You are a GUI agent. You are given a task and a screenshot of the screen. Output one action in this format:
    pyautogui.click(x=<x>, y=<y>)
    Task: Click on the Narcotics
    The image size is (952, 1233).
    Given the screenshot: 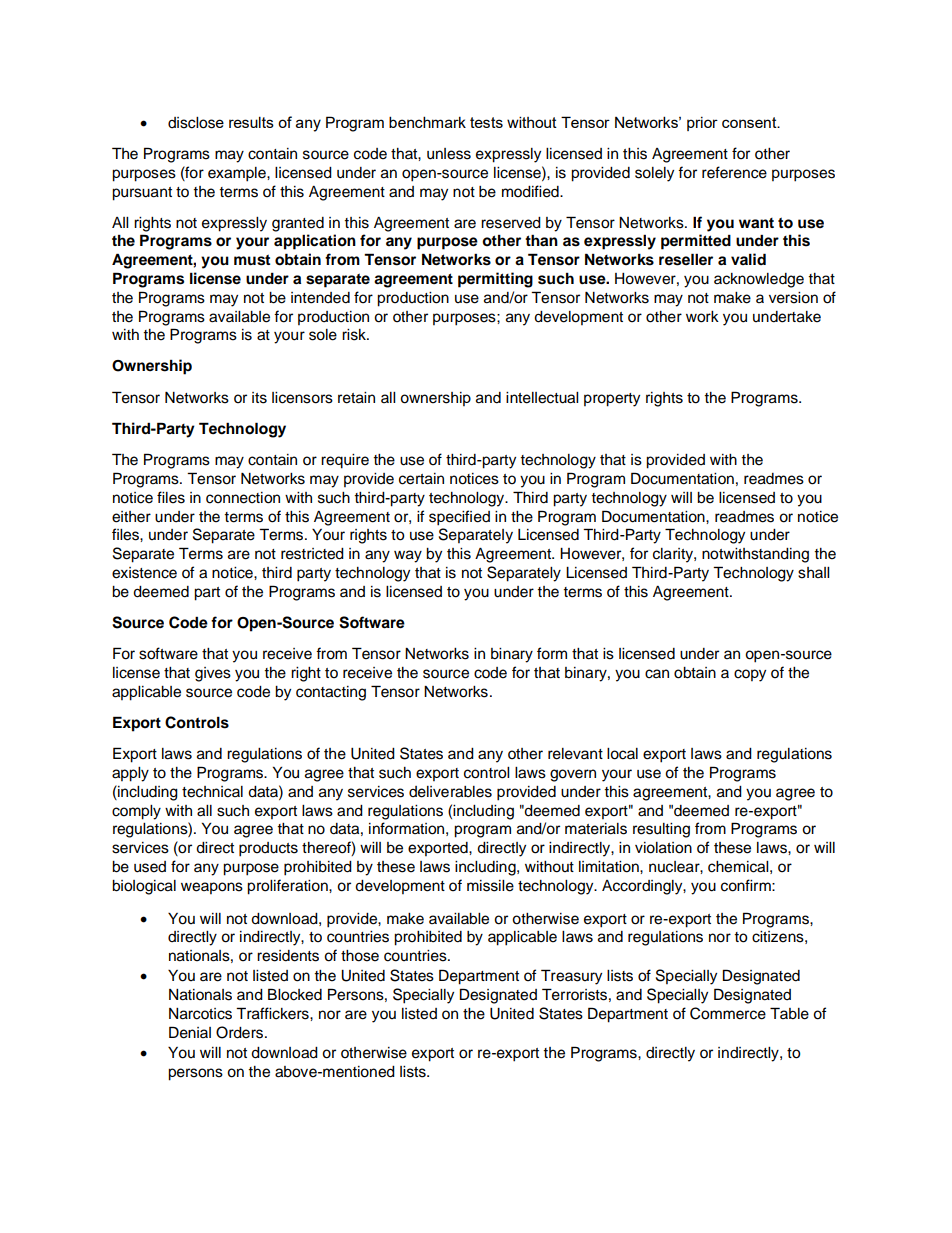 What is the action you would take?
    pyautogui.click(x=200, y=1014)
